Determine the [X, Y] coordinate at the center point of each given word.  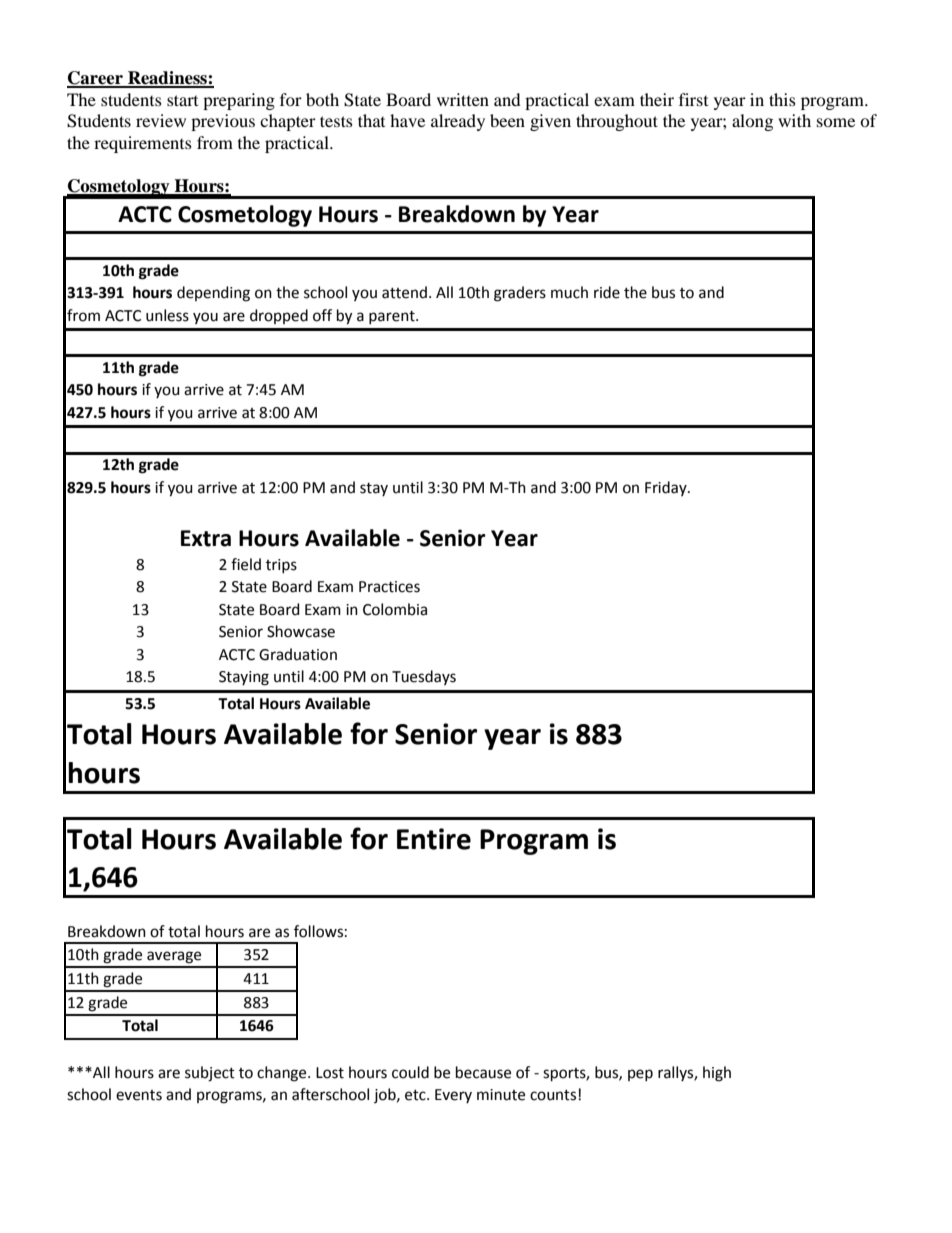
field [246, 564]
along [752, 122]
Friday [667, 488]
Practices [389, 587]
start [182, 100]
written [463, 99]
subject [210, 1074]
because [483, 1072]
